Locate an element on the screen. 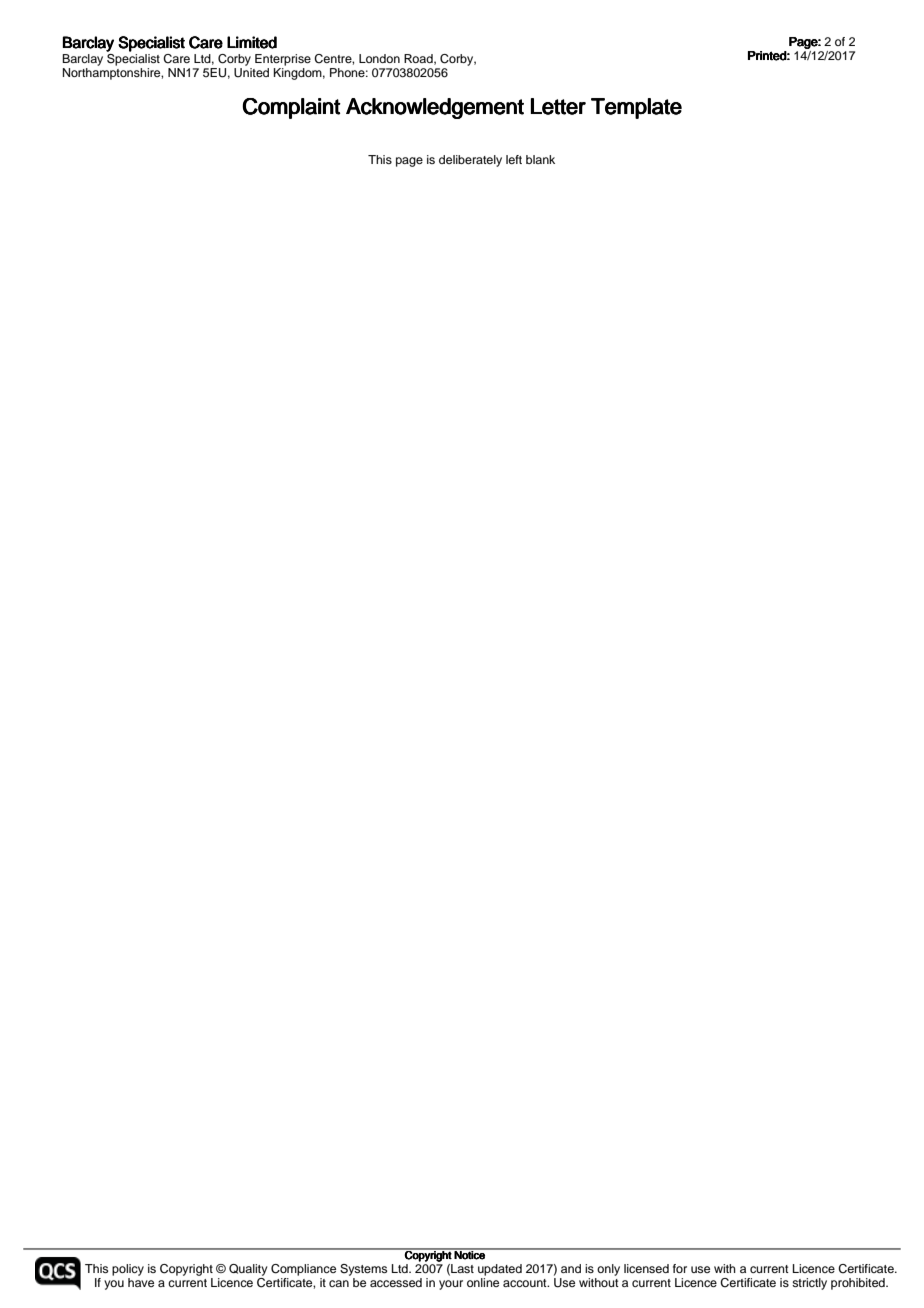 The width and height of the screenshot is (924, 1308). United is located at coordinates (251, 71).
